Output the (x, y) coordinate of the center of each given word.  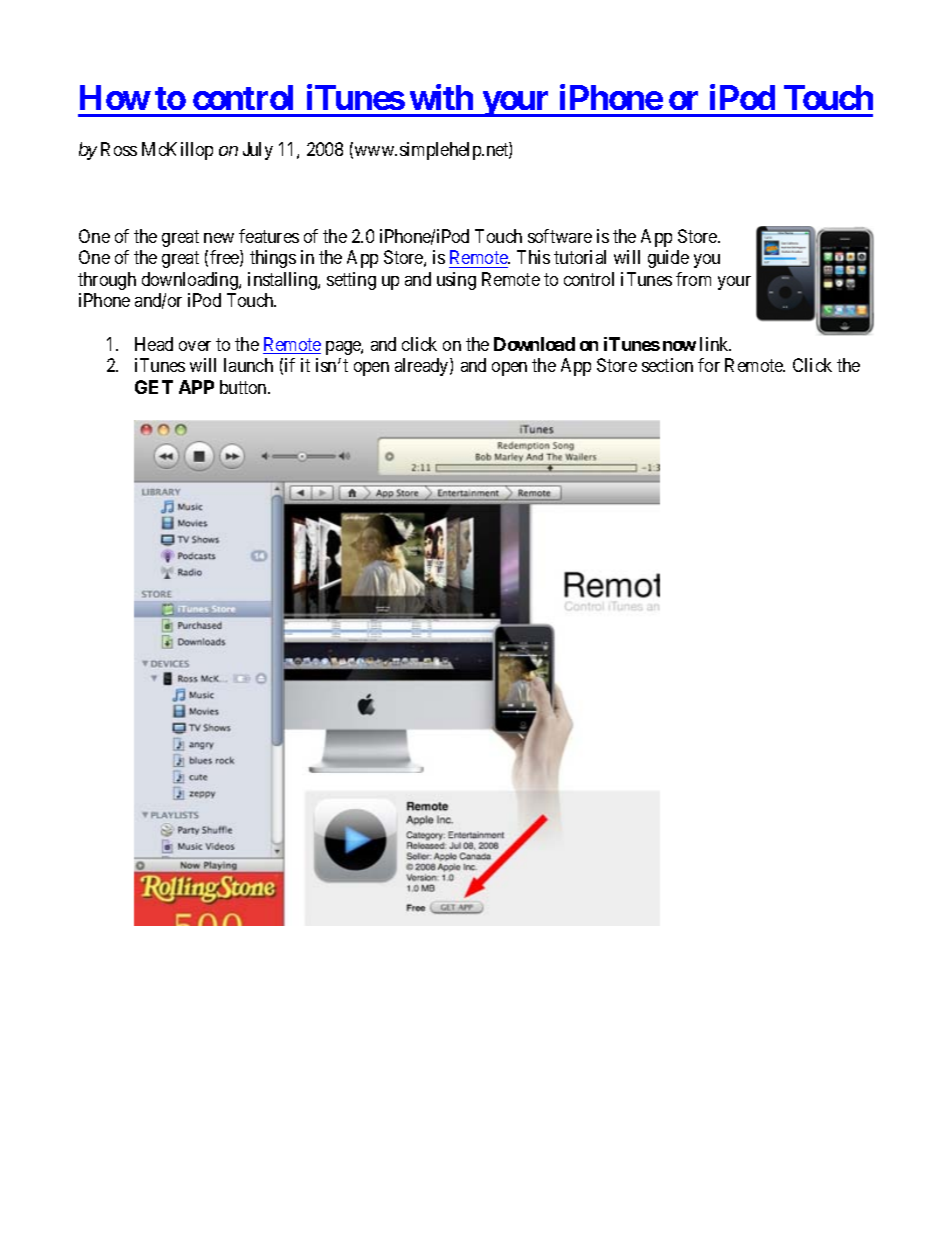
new (219, 238)
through (107, 281)
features (269, 236)
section (667, 365)
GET (154, 387)
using (456, 281)
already (423, 367)
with (441, 97)
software (560, 236)
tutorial (580, 257)
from (693, 279)
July (258, 151)
